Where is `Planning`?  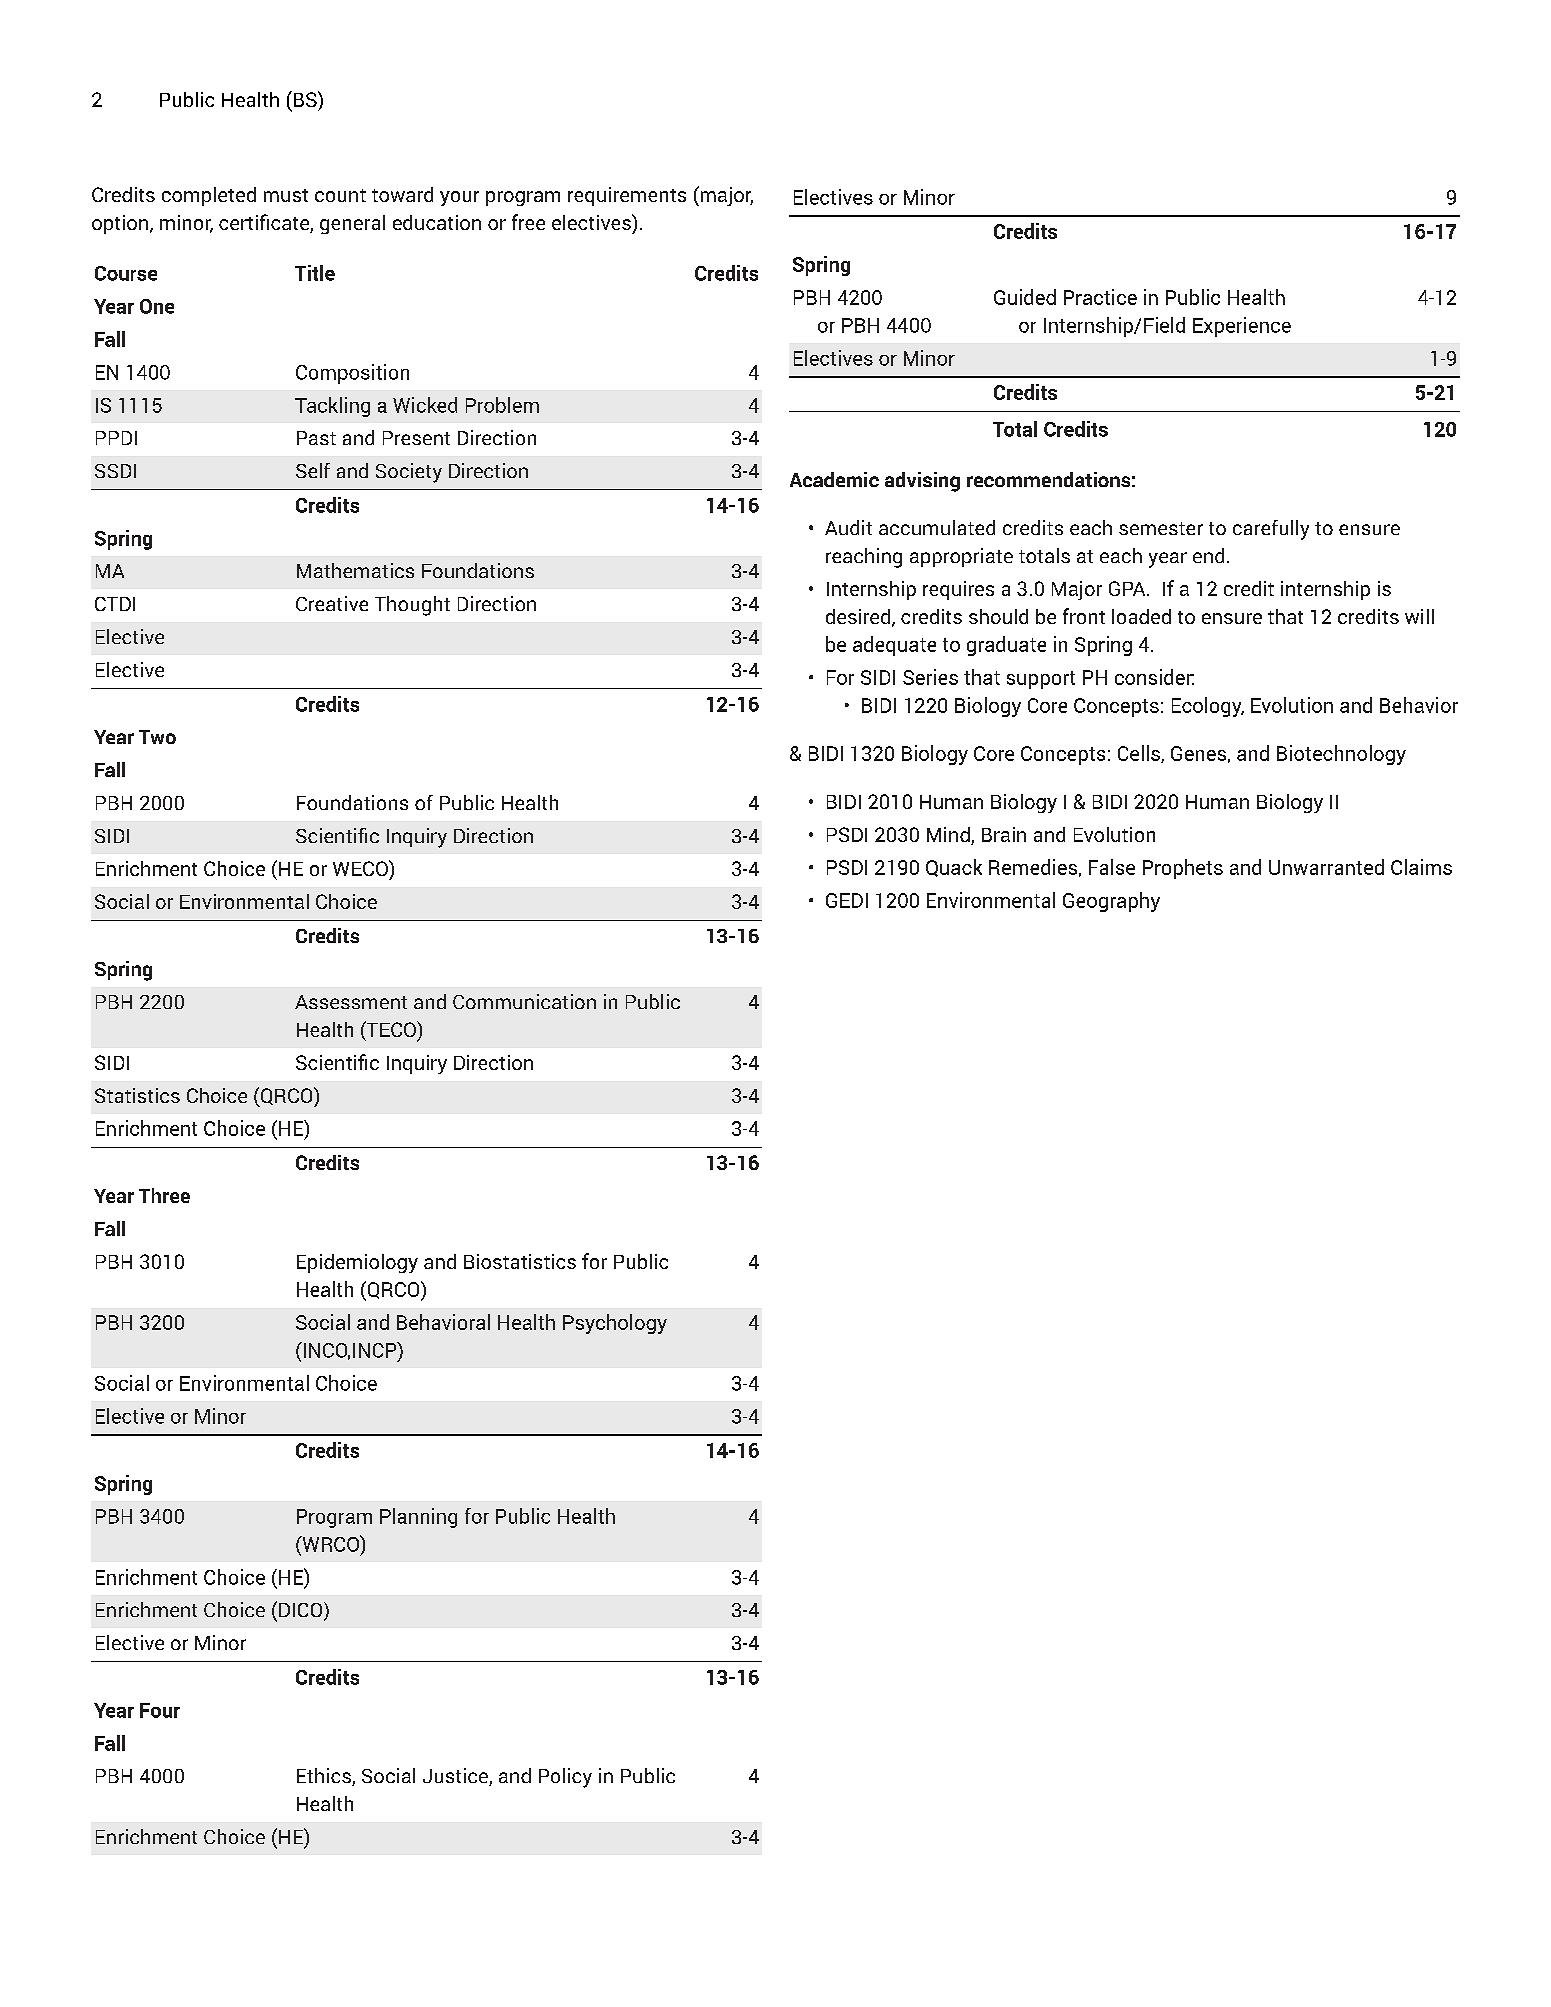
Planning is located at coordinates (418, 1518).
